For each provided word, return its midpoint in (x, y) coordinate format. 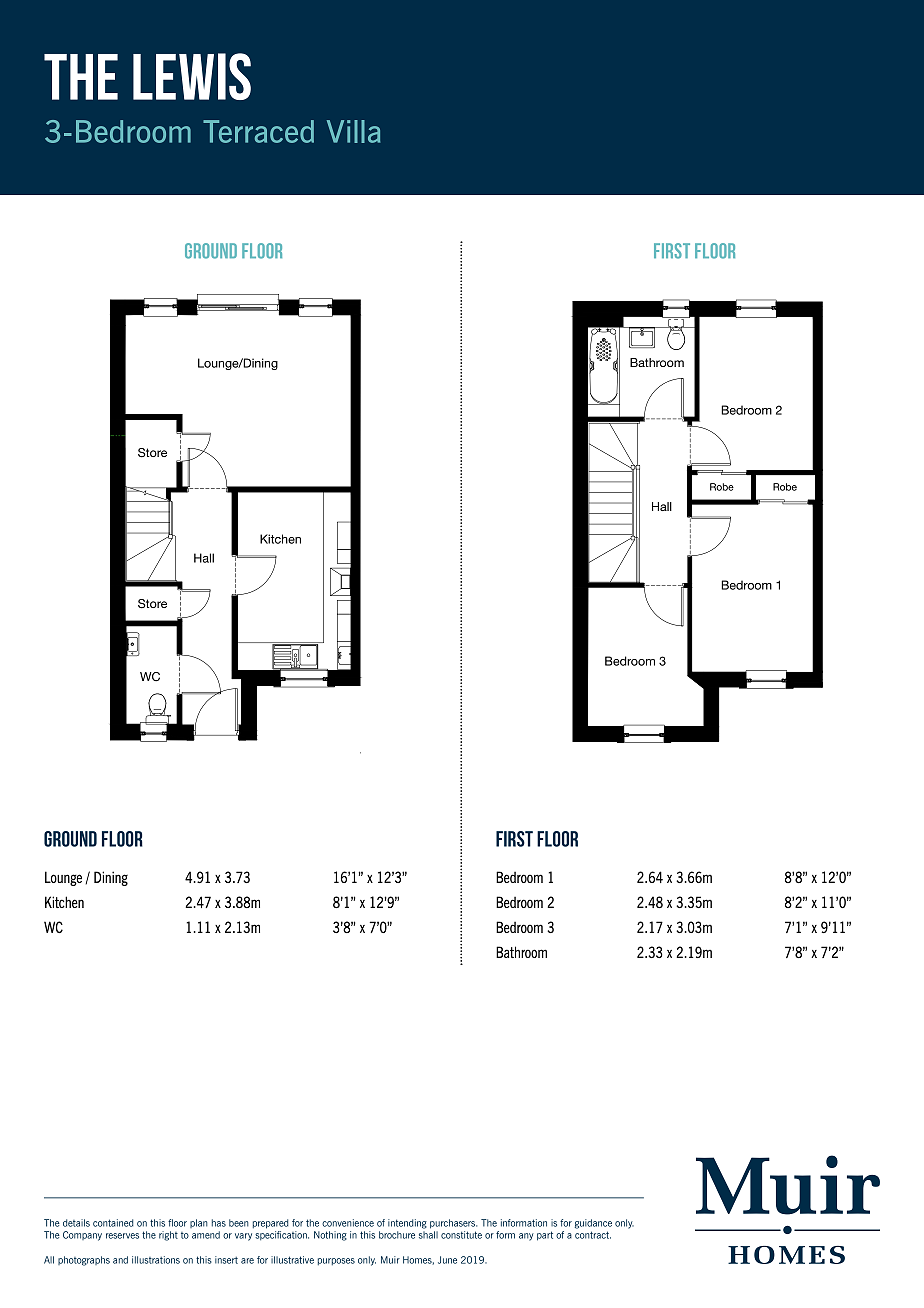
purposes (336, 1261)
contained (113, 1223)
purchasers (453, 1224)
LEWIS (192, 76)
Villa (353, 131)
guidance (593, 1224)
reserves (122, 1236)
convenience (348, 1223)
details (76, 1223)
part (545, 1236)
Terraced (258, 131)
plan (199, 1223)
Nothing (330, 1236)
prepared (271, 1224)
